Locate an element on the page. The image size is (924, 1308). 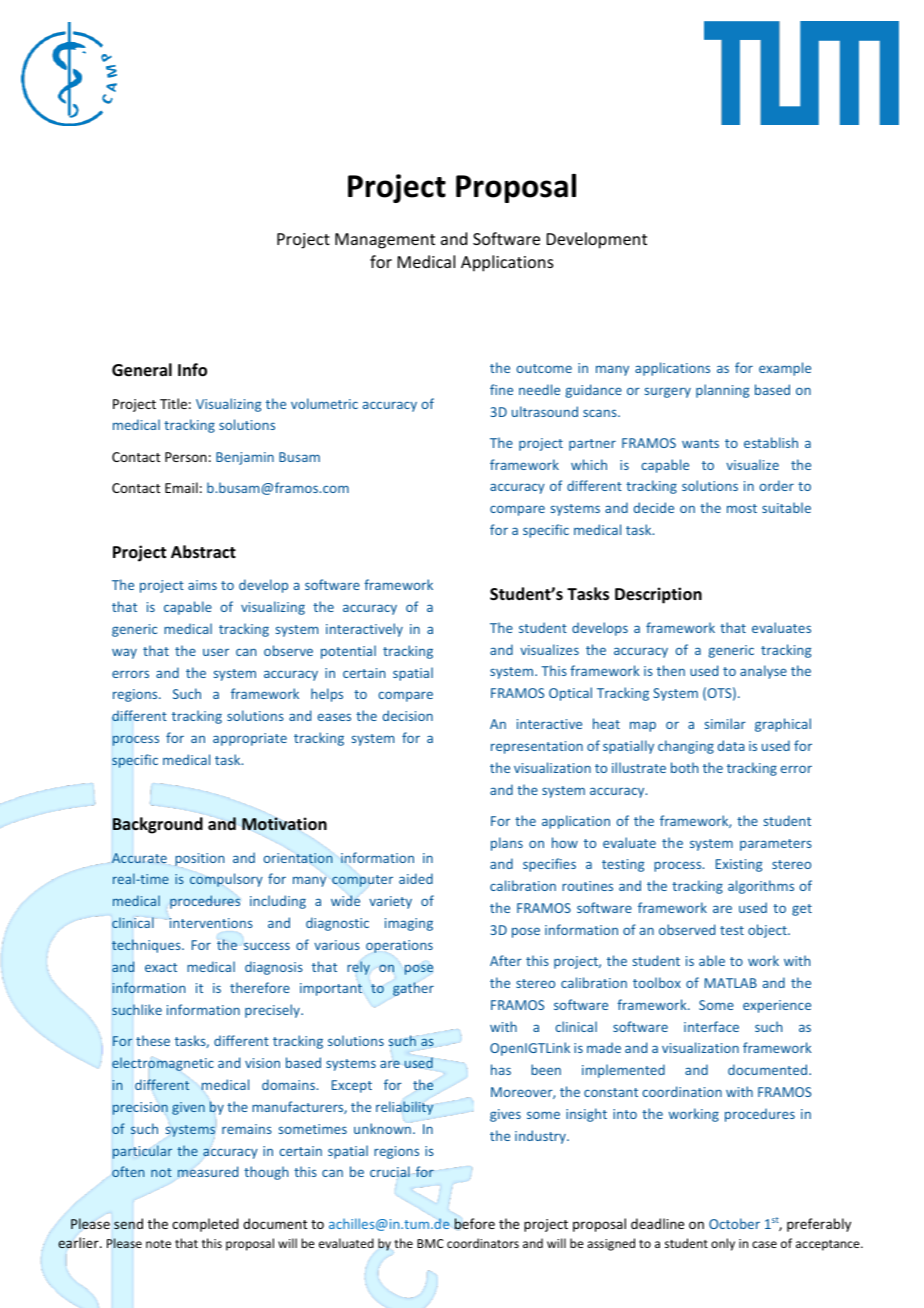
aided is located at coordinates (416, 878).
